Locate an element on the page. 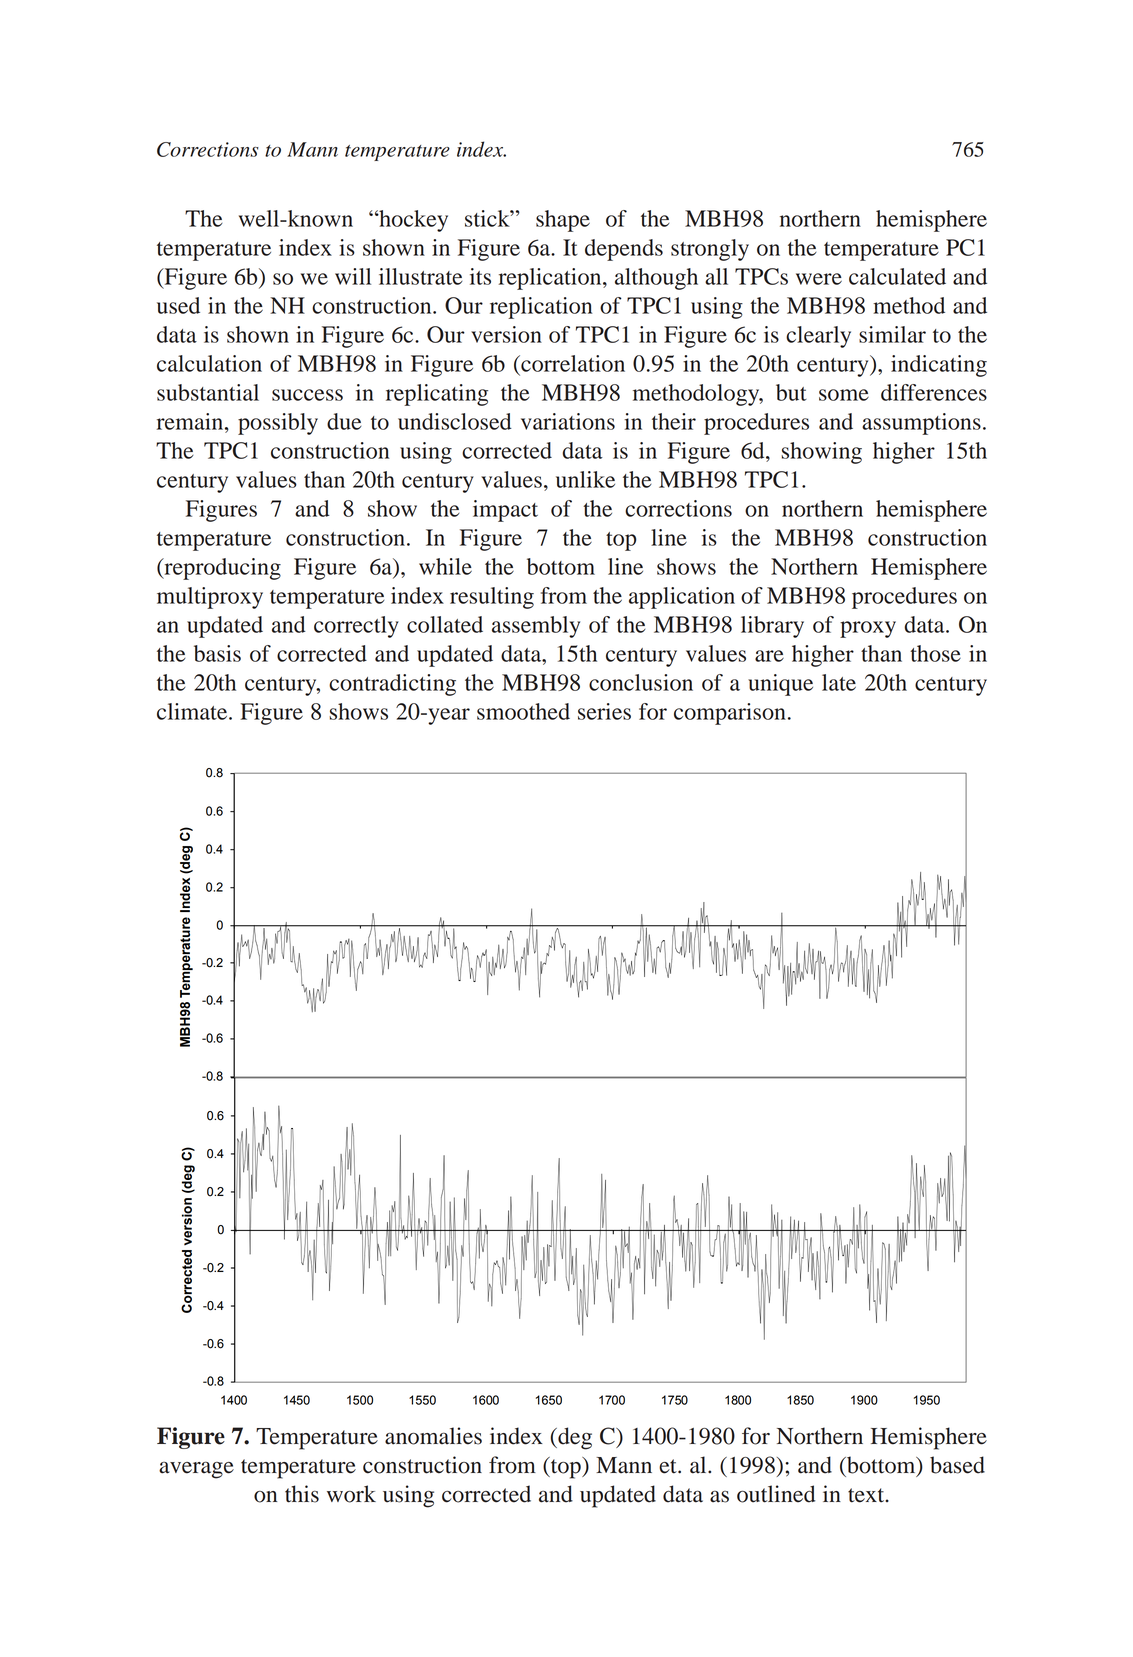 Image resolution: width=1133 pixels, height=1657 pixels. based is located at coordinates (957, 1465).
